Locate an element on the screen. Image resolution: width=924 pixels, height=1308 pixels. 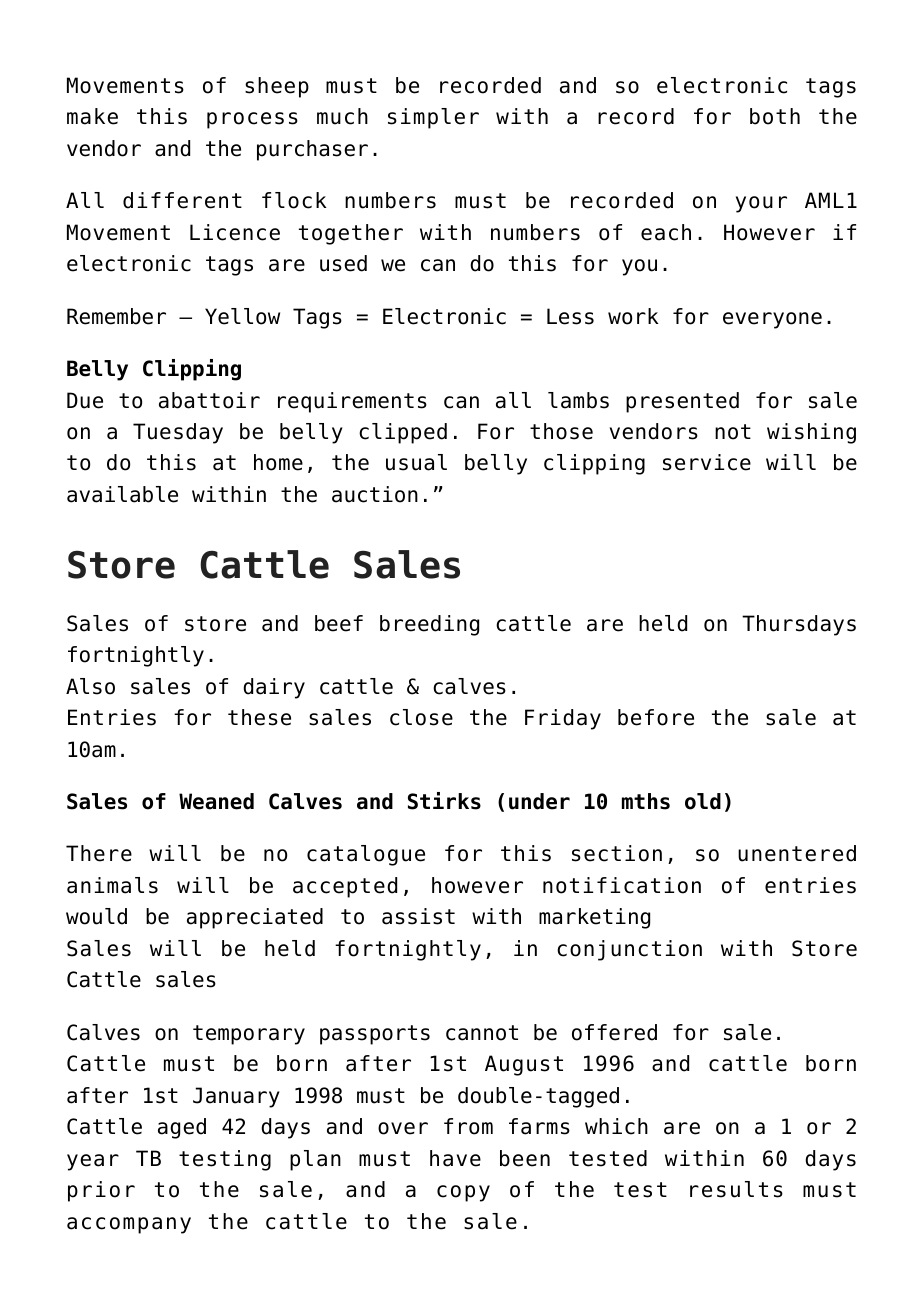
results is located at coordinates (736, 1189).
